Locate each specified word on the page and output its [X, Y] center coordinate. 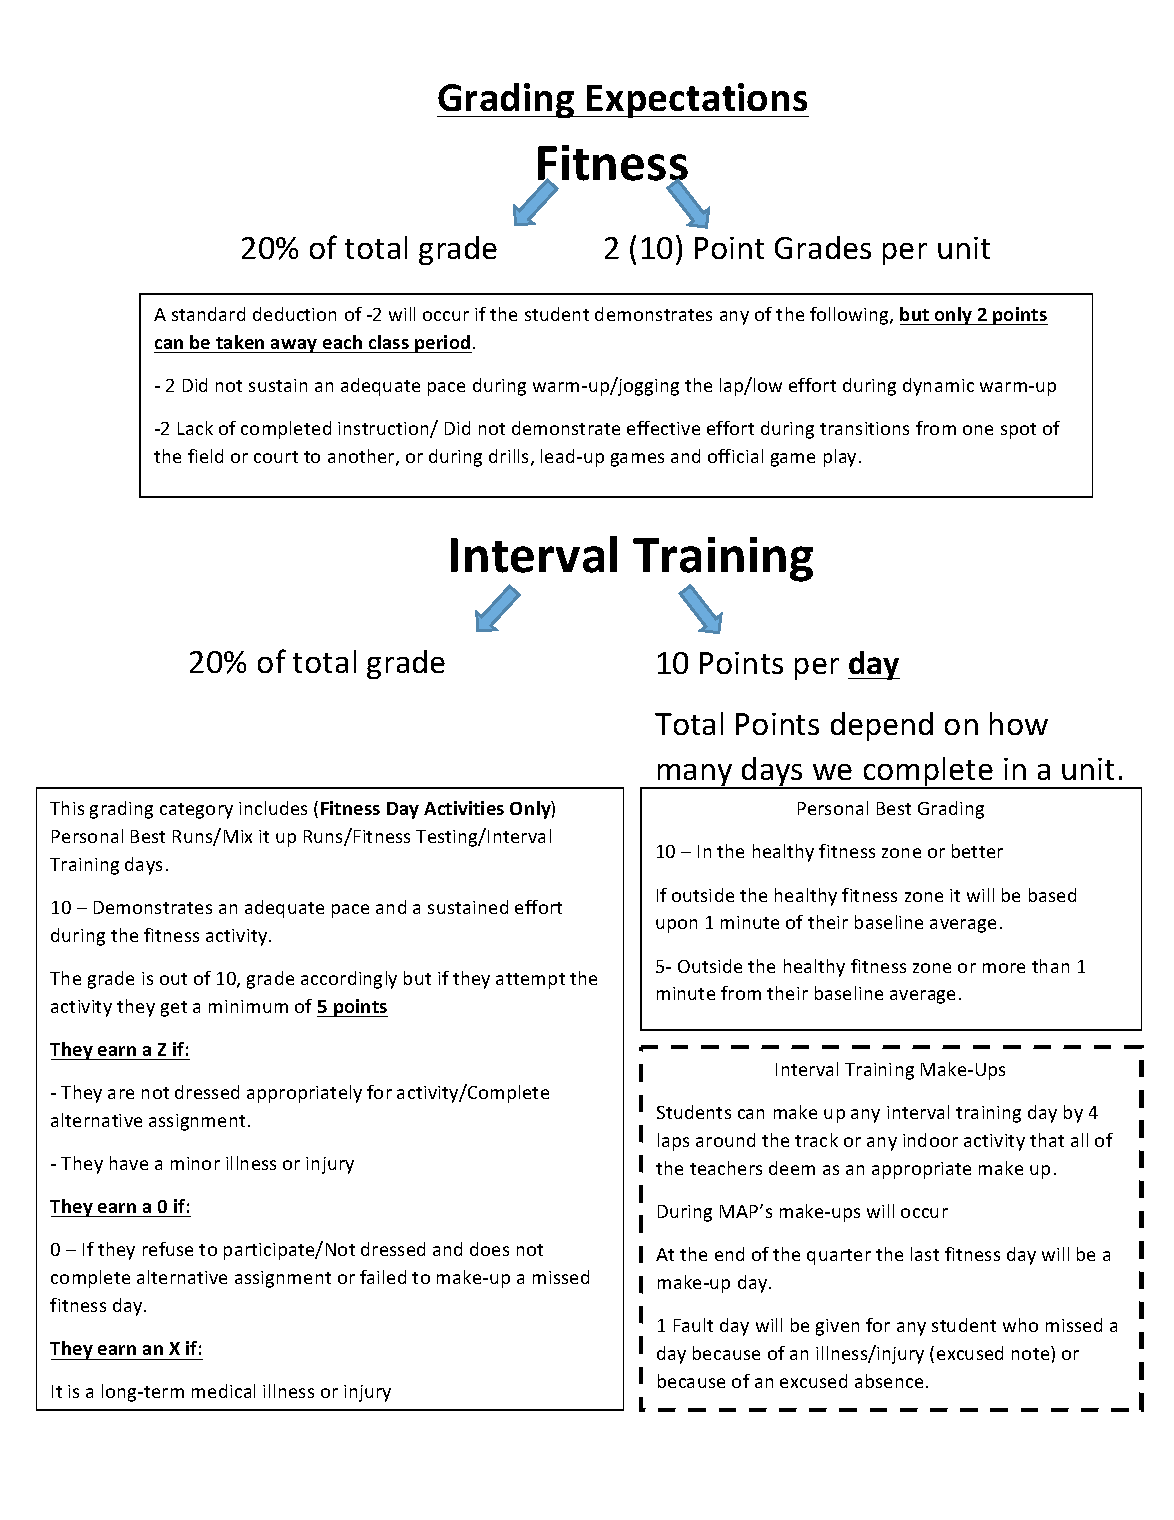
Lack [195, 428]
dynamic [938, 387]
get [174, 1009]
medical [223, 1391]
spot [1018, 431]
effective [663, 428]
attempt [530, 981]
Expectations [697, 100]
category [196, 811]
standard [208, 314]
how [1019, 723]
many [695, 776]
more [1004, 968]
